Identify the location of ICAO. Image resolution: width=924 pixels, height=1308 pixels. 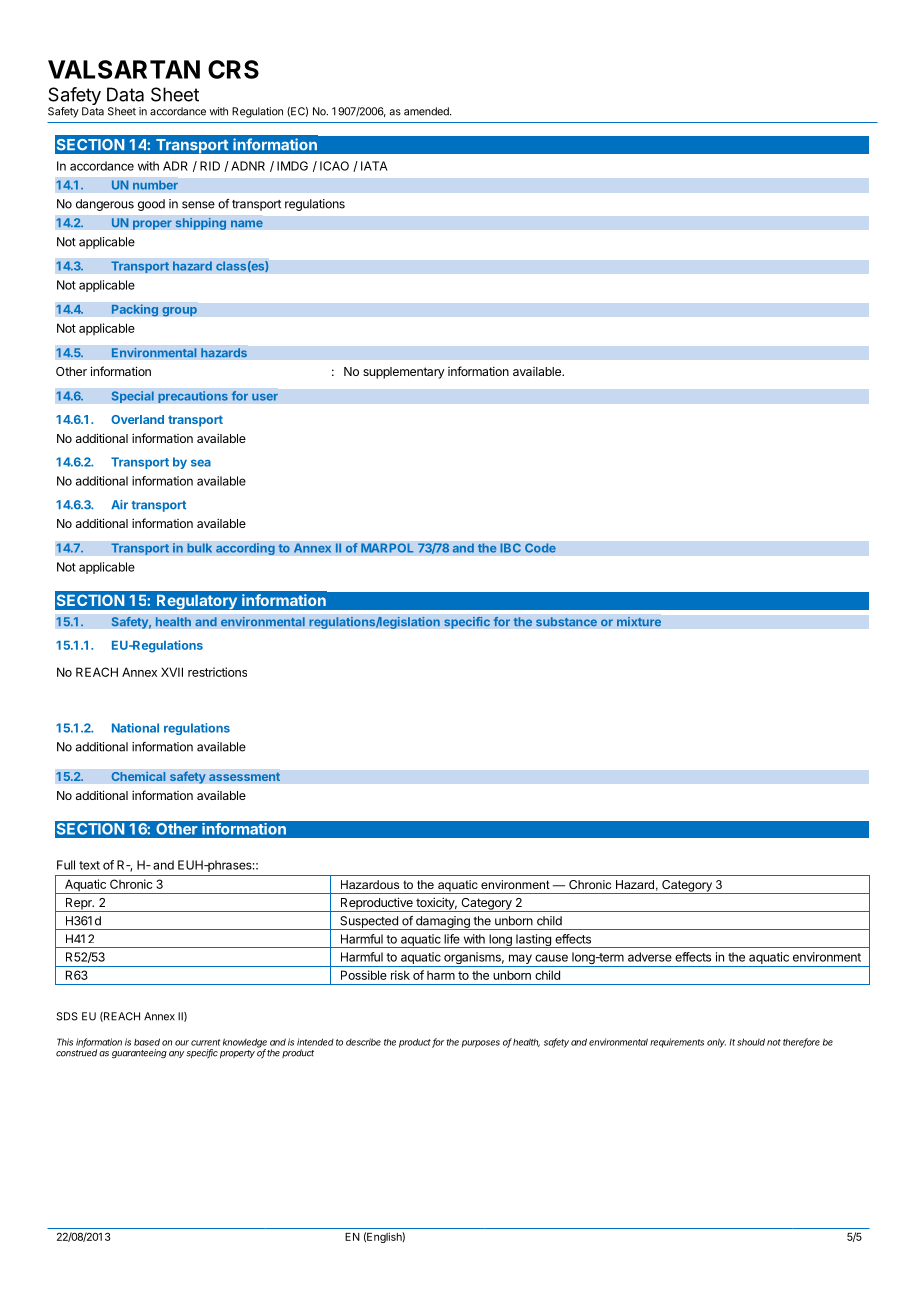
(334, 166).
